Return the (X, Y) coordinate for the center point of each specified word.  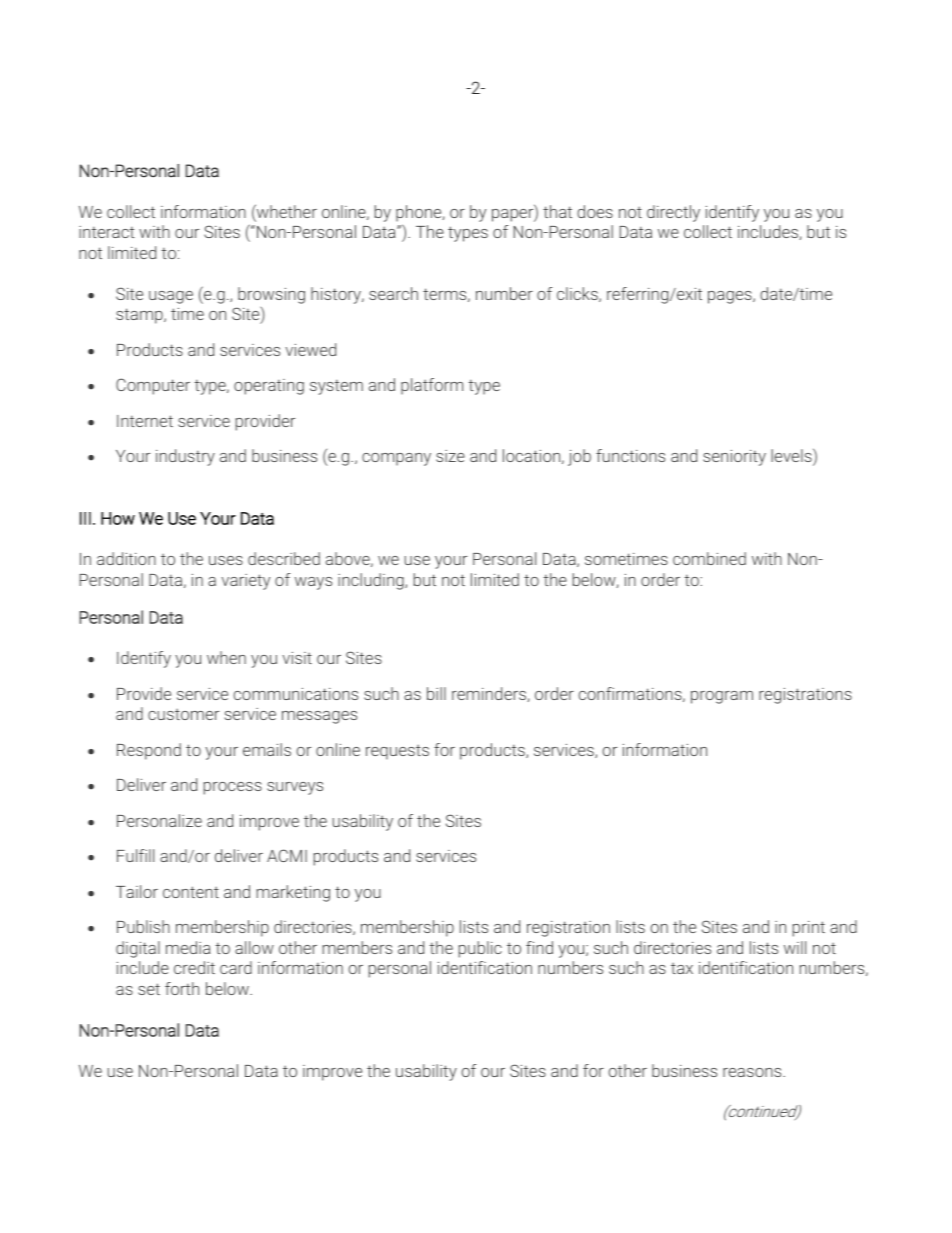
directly (673, 213)
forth (182, 988)
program (722, 697)
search (393, 293)
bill (436, 693)
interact (107, 232)
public (480, 949)
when (226, 657)
